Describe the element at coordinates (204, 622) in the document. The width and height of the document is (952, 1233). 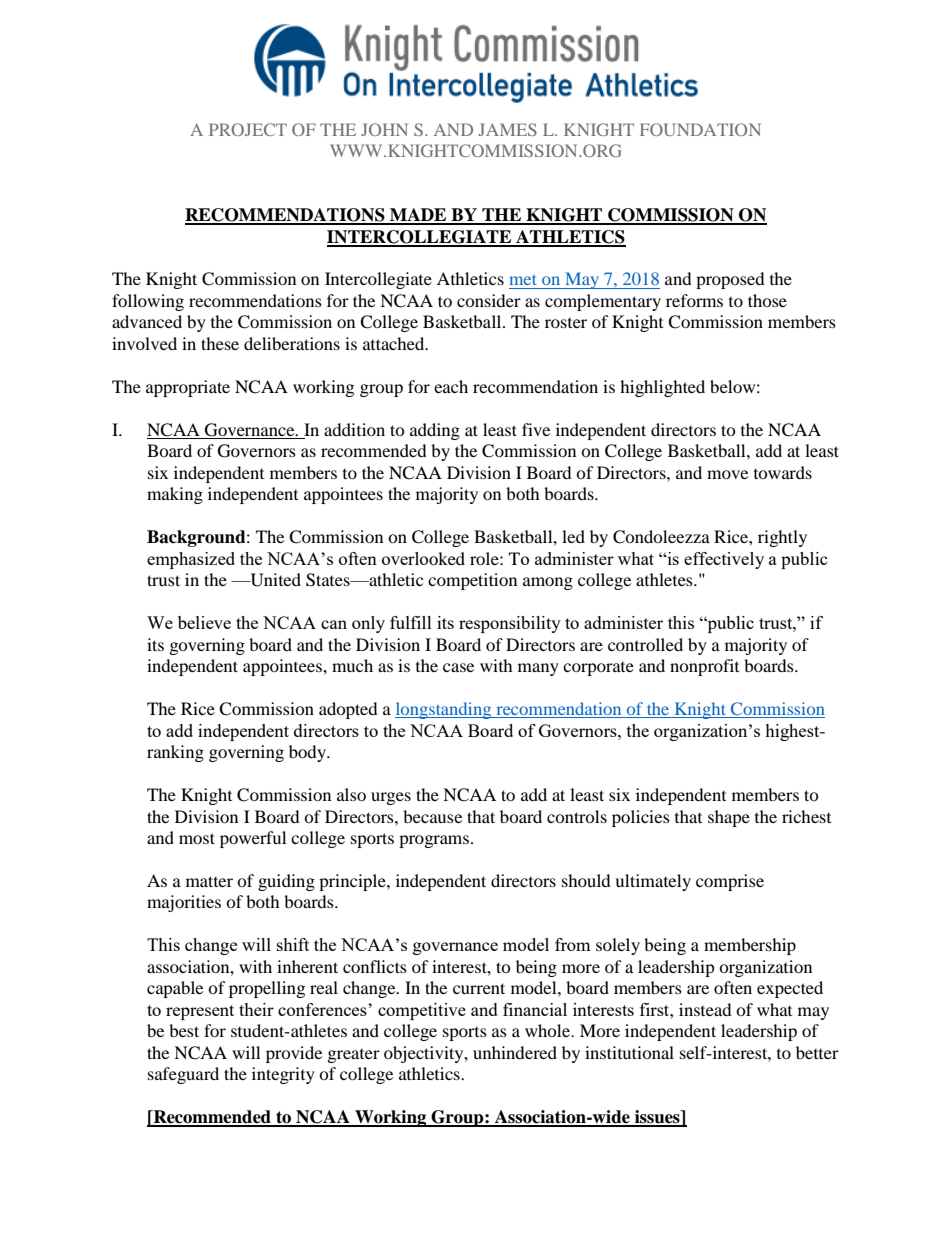
I see `believe` at that location.
